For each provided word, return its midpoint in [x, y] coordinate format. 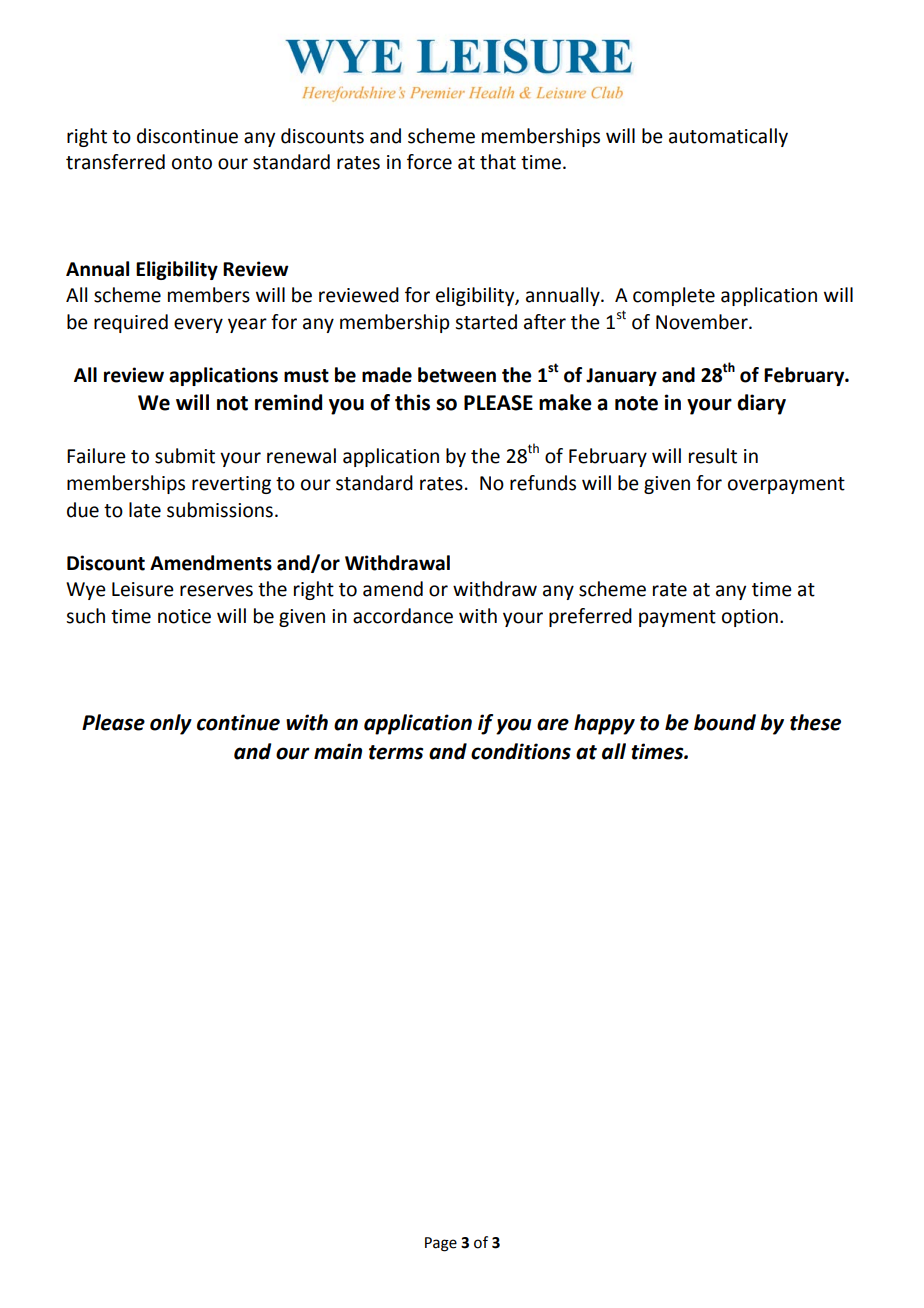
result [713, 456]
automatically [728, 137]
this [412, 402]
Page [441, 1244]
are [553, 724]
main [338, 751]
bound [725, 722]
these [815, 722]
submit [185, 456]
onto [192, 163]
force [429, 162]
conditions [521, 751]
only [171, 724]
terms [396, 752]
